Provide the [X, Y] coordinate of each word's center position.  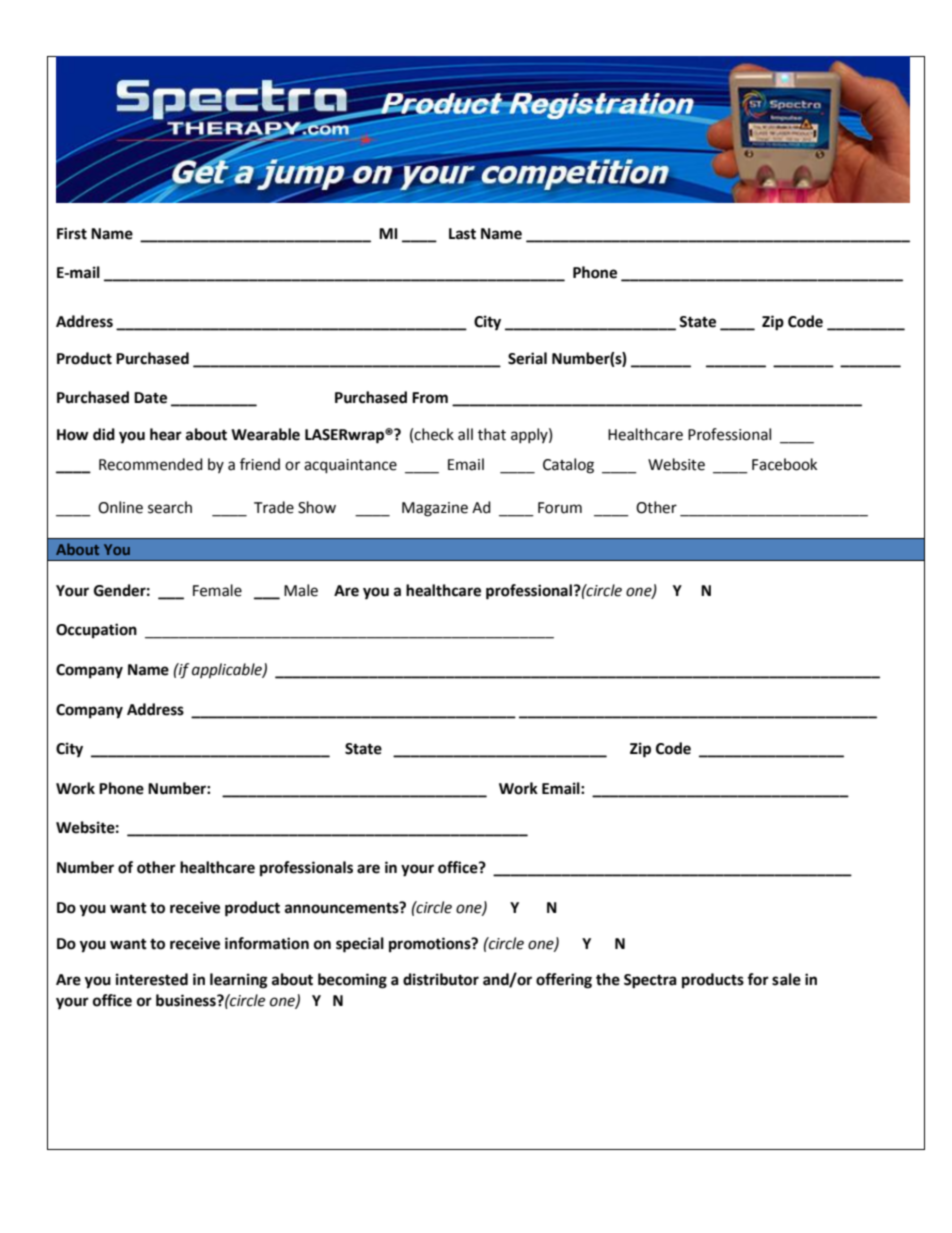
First [72, 233]
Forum [560, 508]
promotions [431, 945]
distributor [441, 979]
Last [462, 234]
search [170, 507]
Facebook [784, 464]
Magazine [435, 509]
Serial [527, 358]
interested [152, 979]
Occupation [96, 631]
